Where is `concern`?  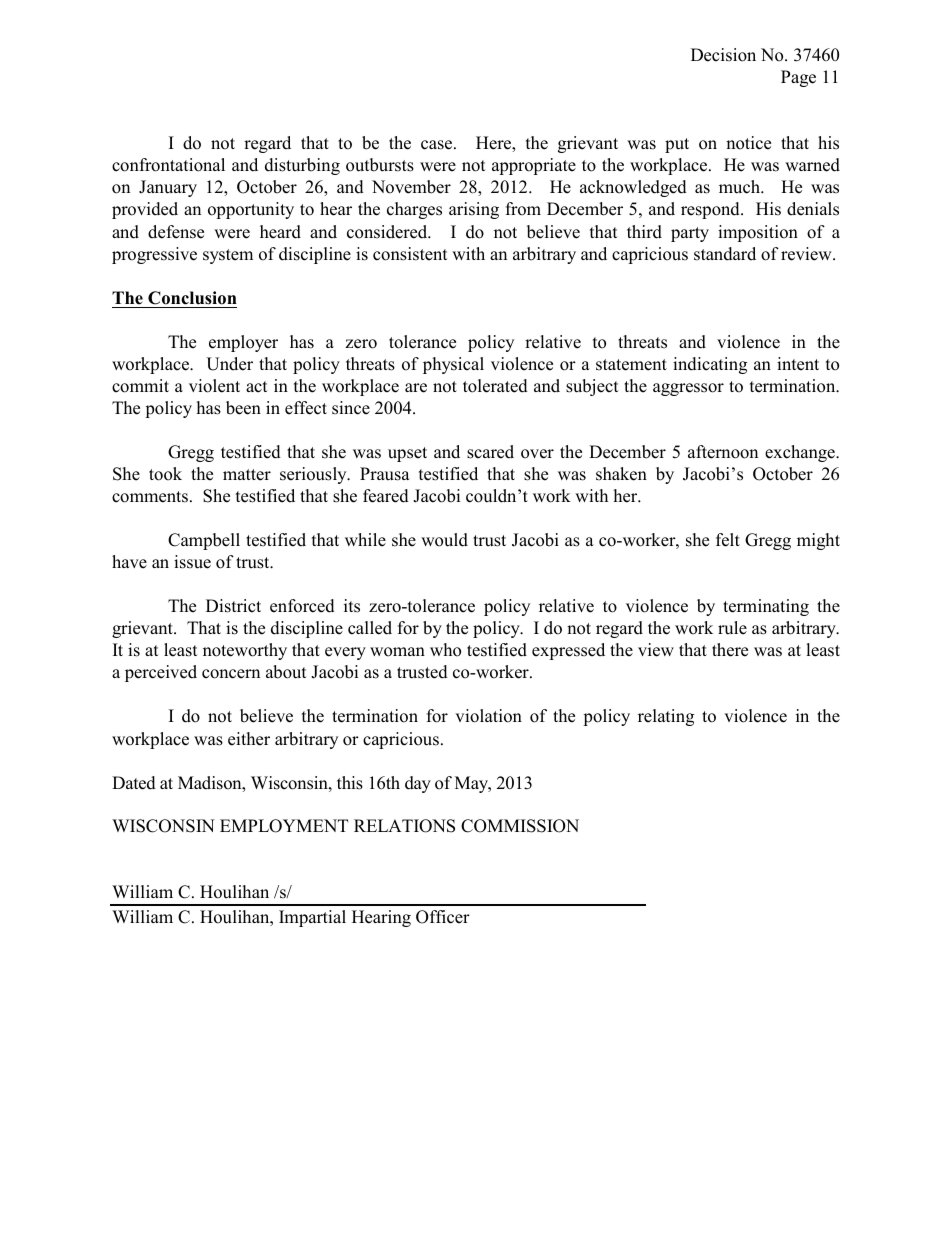
concern is located at coordinates (231, 674).
